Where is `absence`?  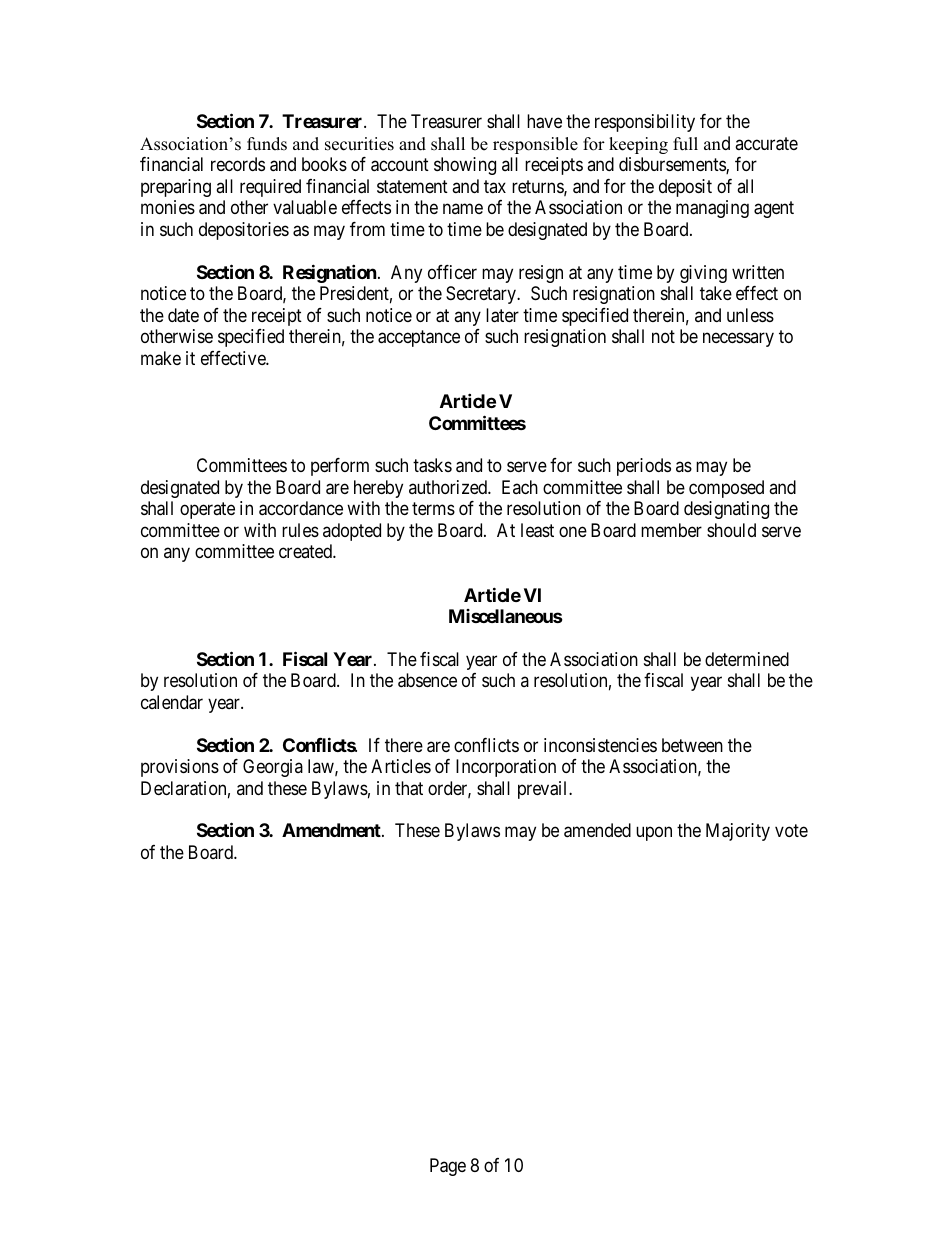 absence is located at coordinates (427, 680).
